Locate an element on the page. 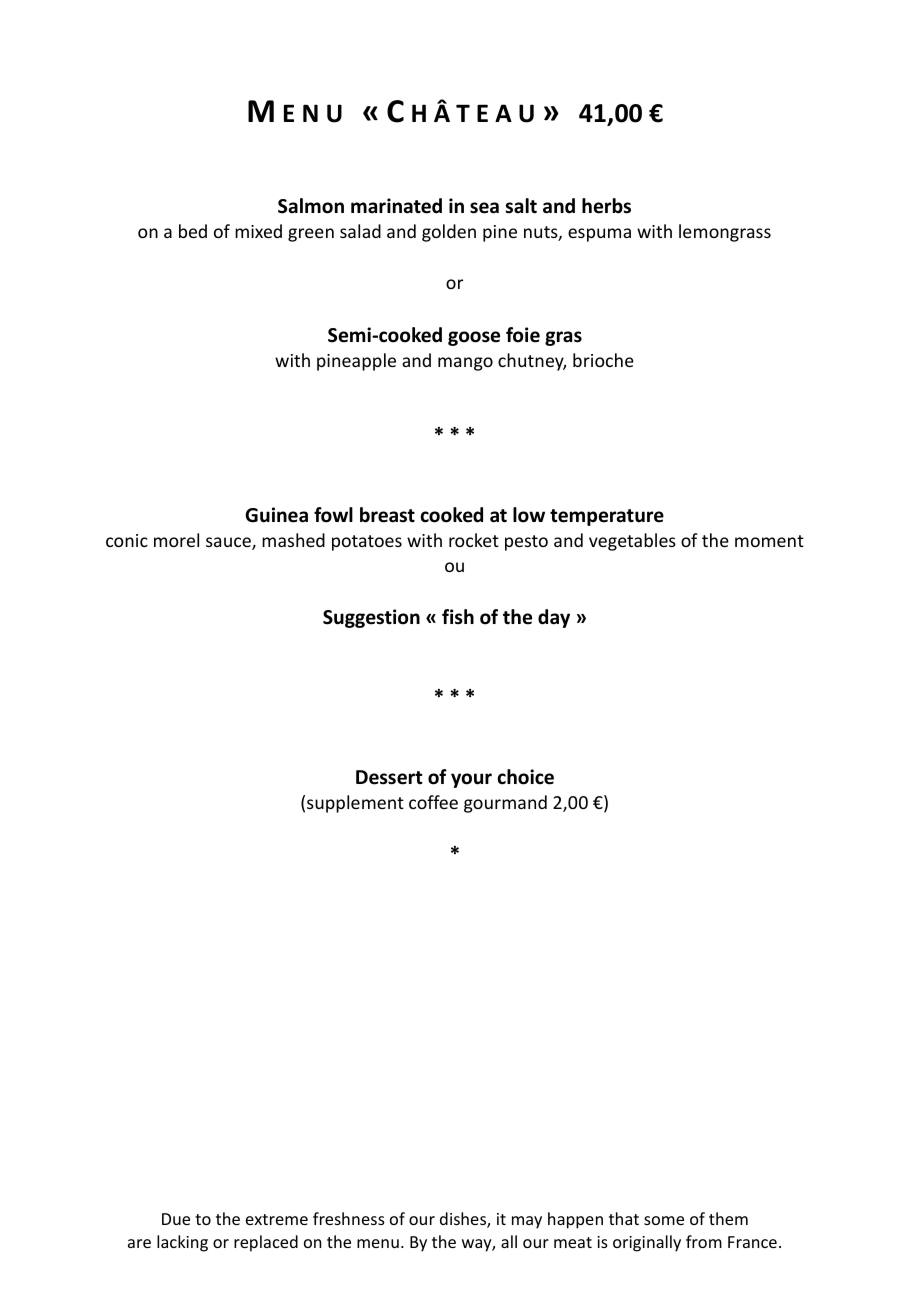 Image resolution: width=924 pixels, height=1308 pixels. breast is located at coordinates (387, 515).
